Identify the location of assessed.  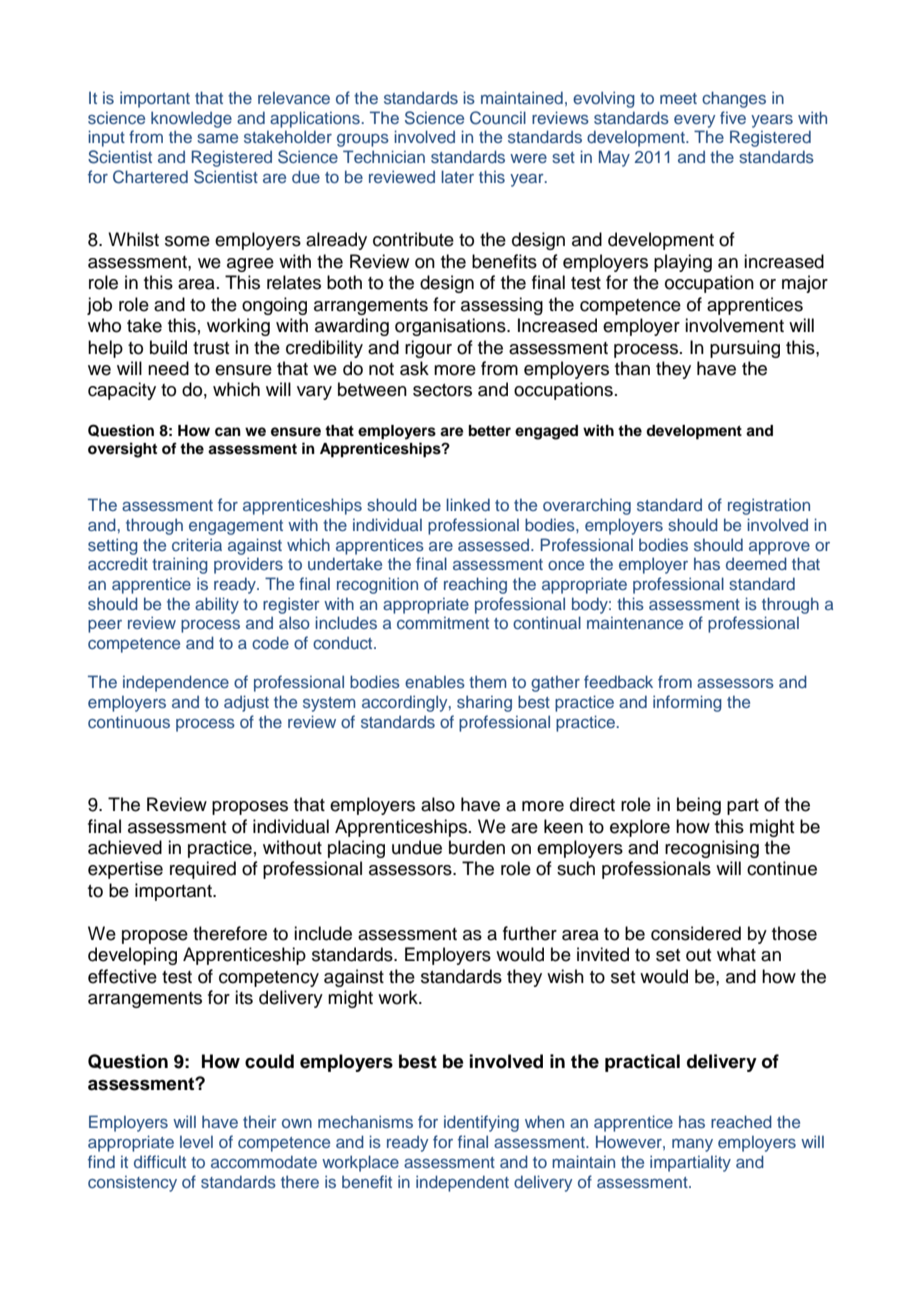
(495, 544).
